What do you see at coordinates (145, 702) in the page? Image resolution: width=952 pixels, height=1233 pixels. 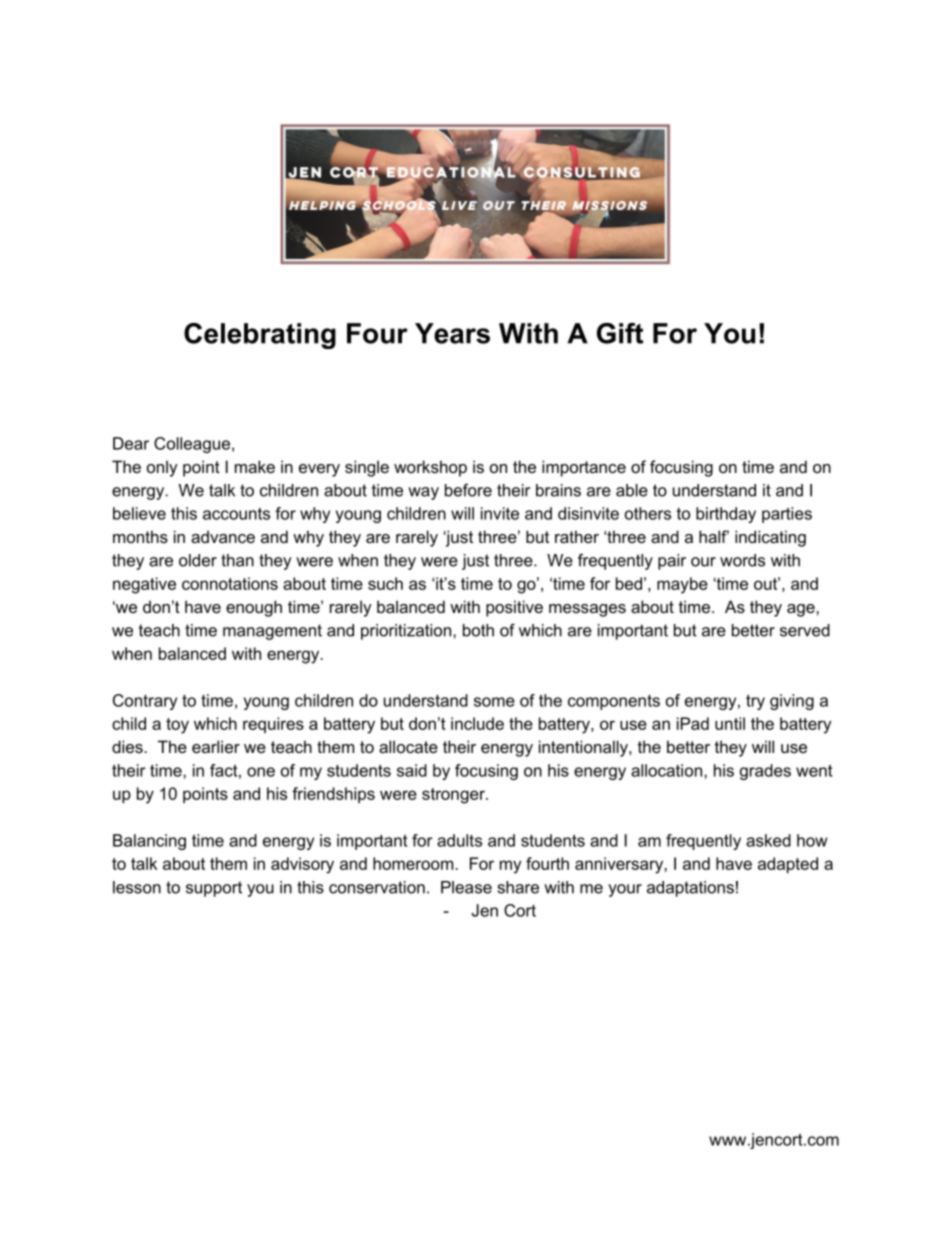 I see `Contrary` at bounding box center [145, 702].
